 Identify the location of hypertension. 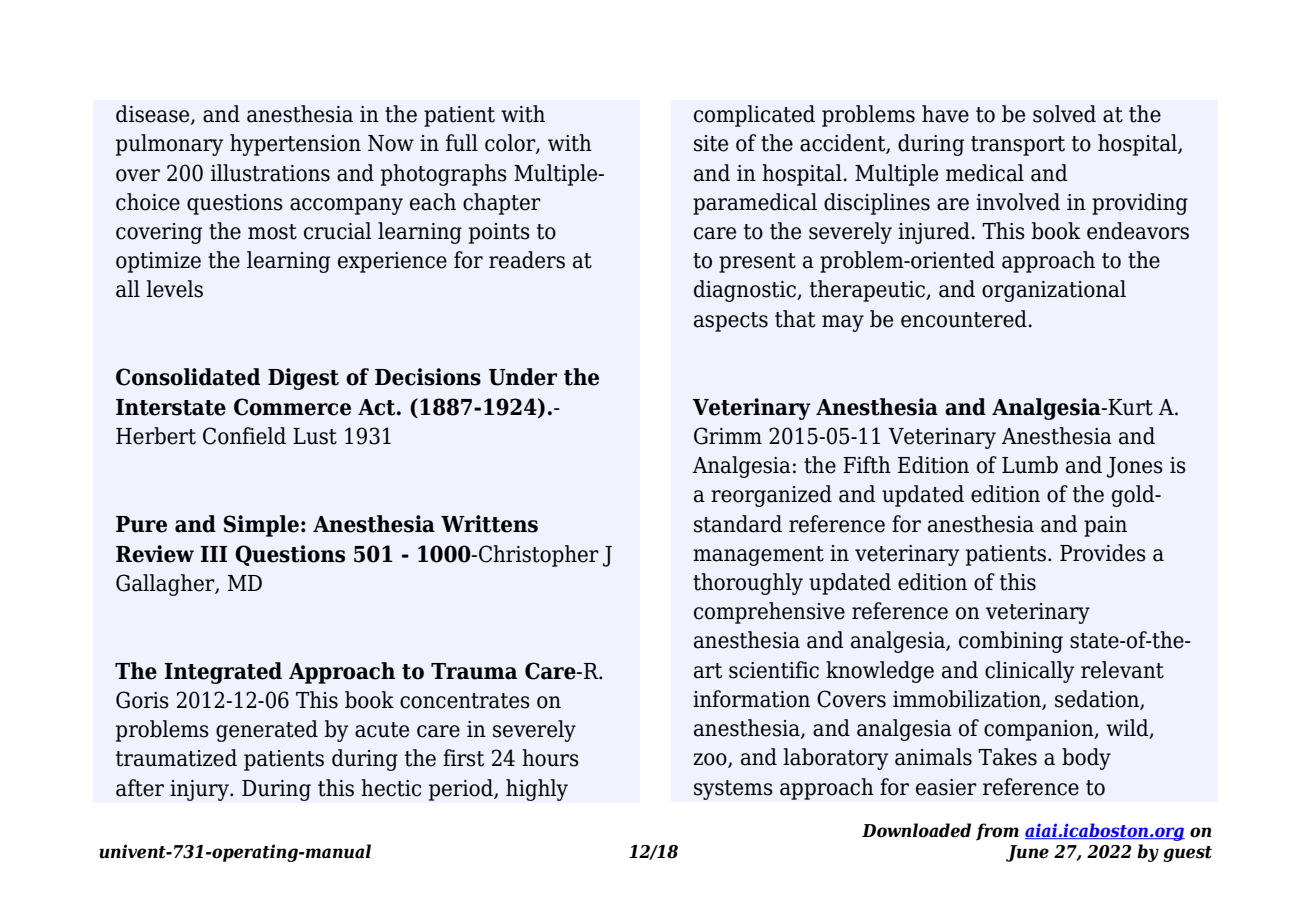
(295, 145).
